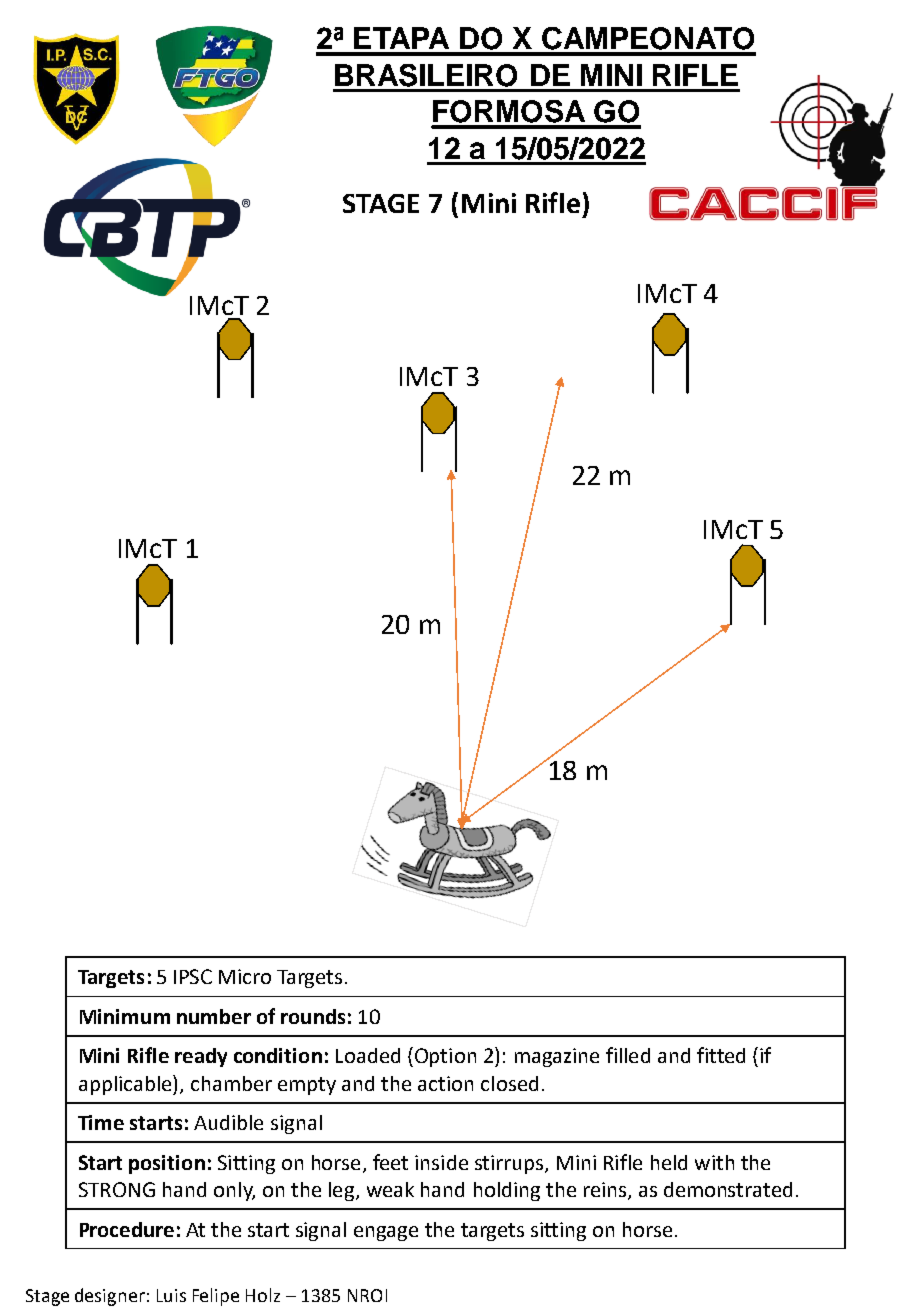 The width and height of the screenshot is (911, 1316). Describe the element at coordinates (216, 1297) in the screenshot. I see `Felipe` at that location.
